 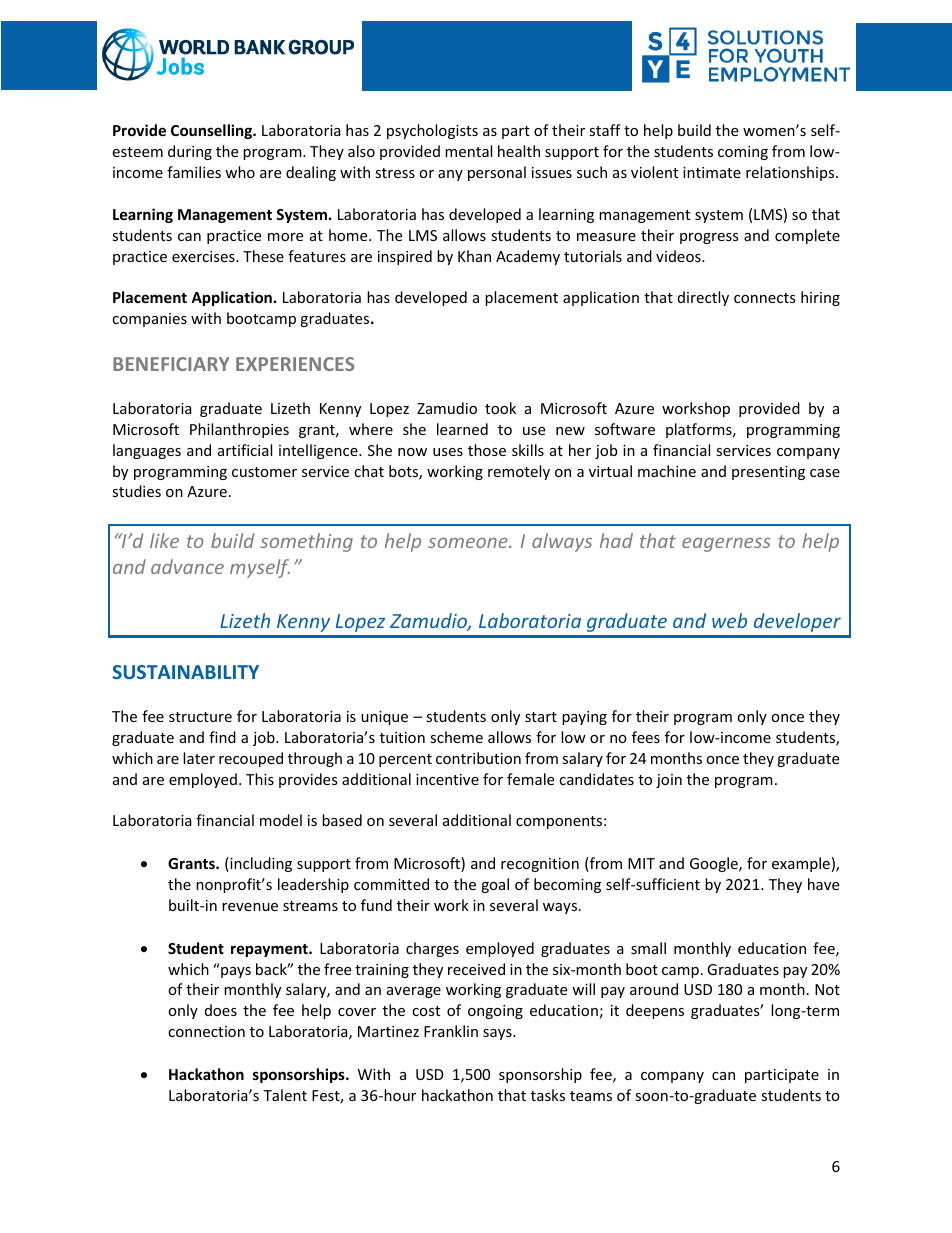 What do you see at coordinates (498, 1034) in the screenshot?
I see `says` at bounding box center [498, 1034].
